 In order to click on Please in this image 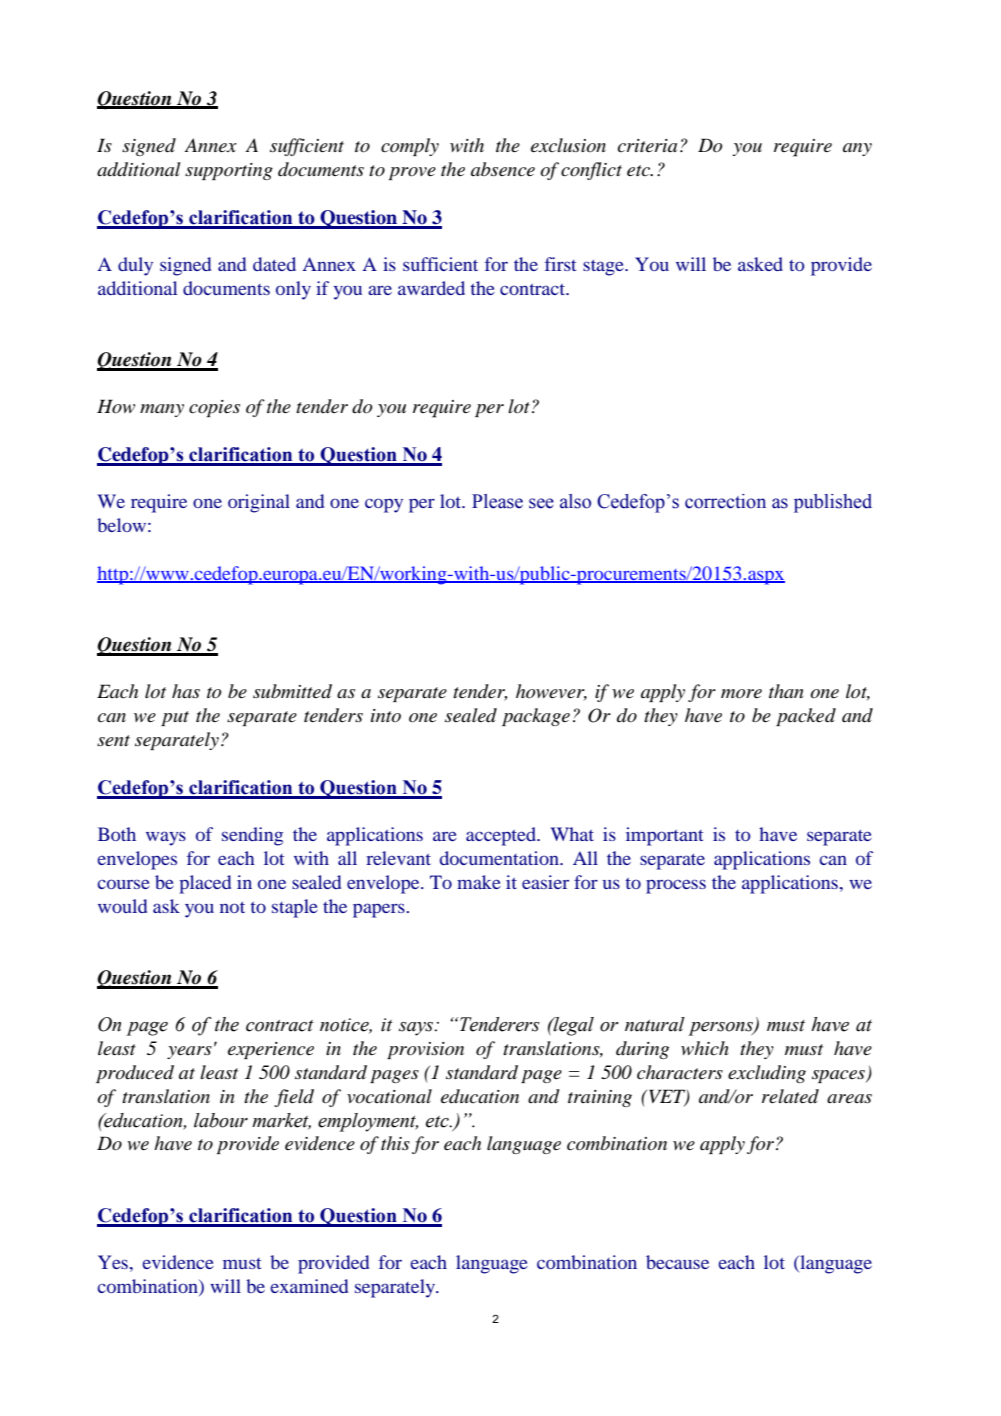, I will do `click(497, 501)`.
